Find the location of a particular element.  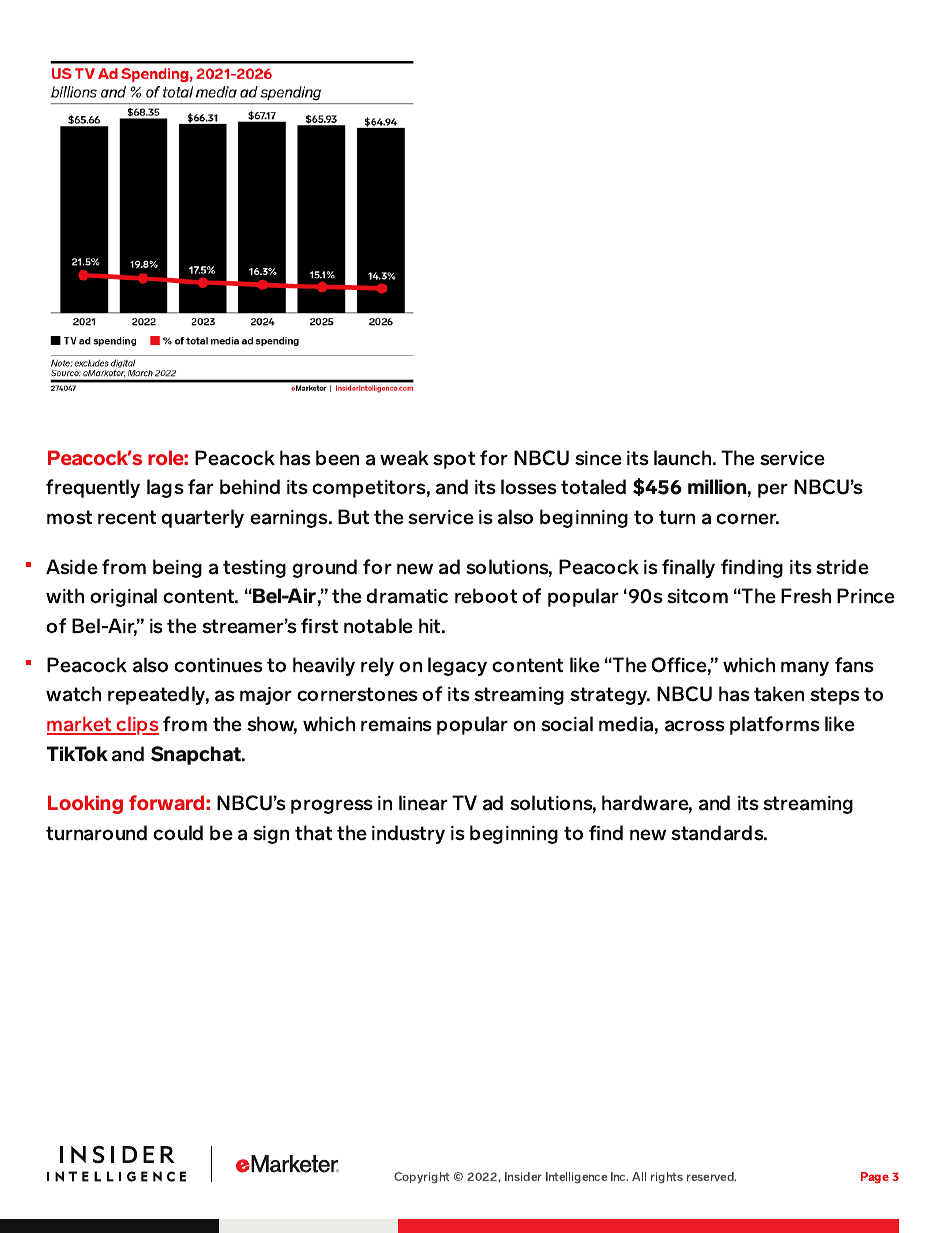

spot is located at coordinates (454, 460).
